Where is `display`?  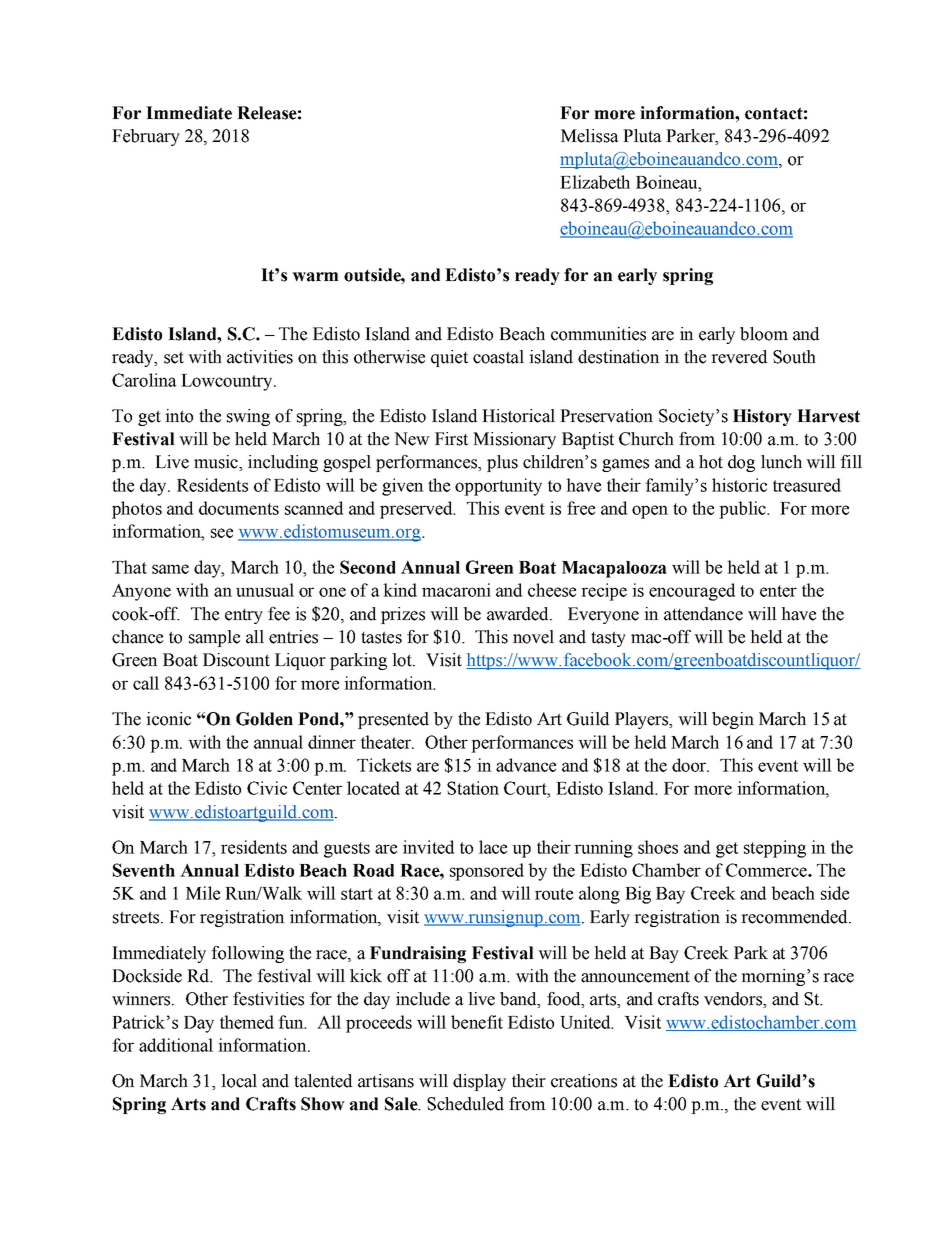 display is located at coordinates (479, 1082).
